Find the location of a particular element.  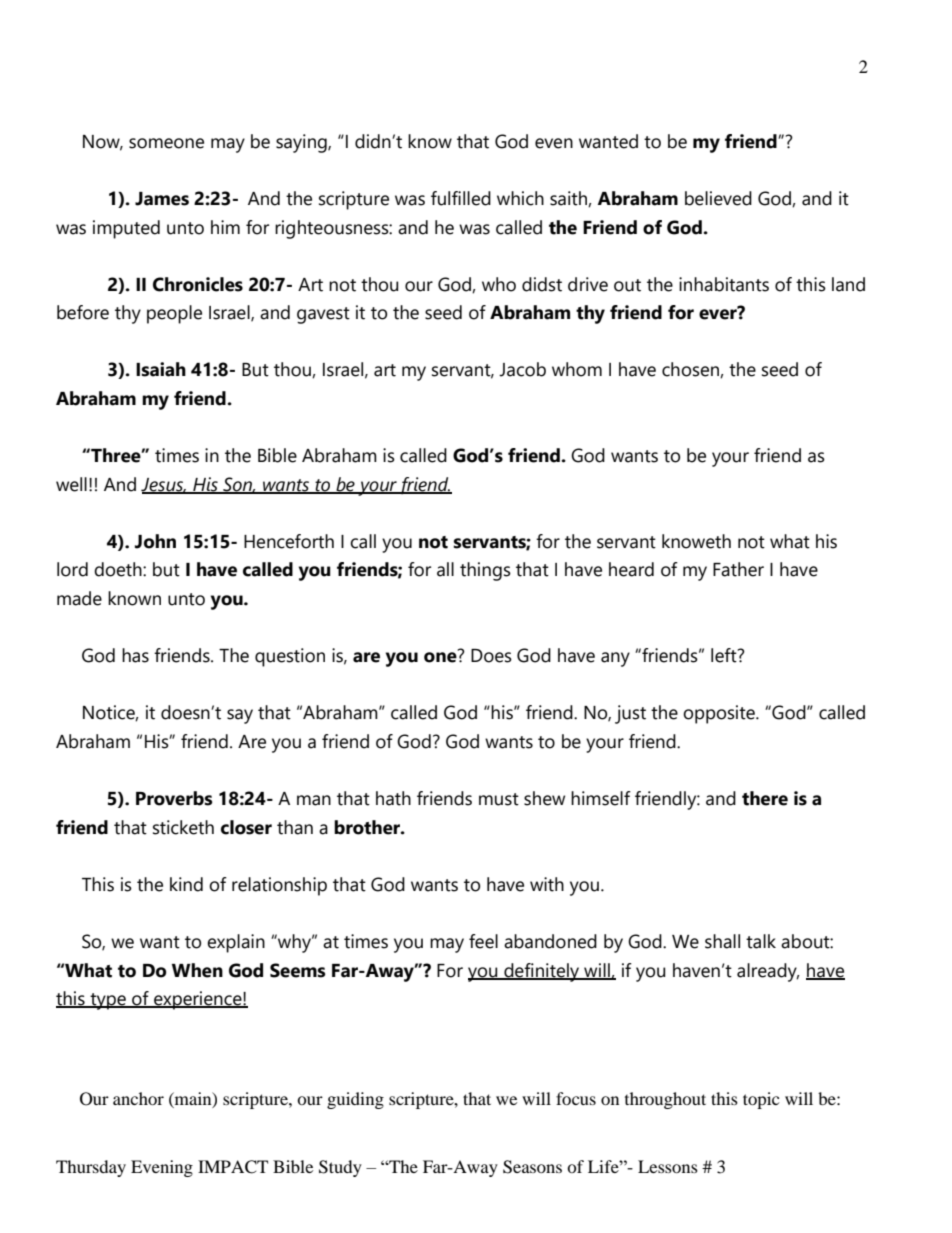

believed is located at coordinates (718, 198).
